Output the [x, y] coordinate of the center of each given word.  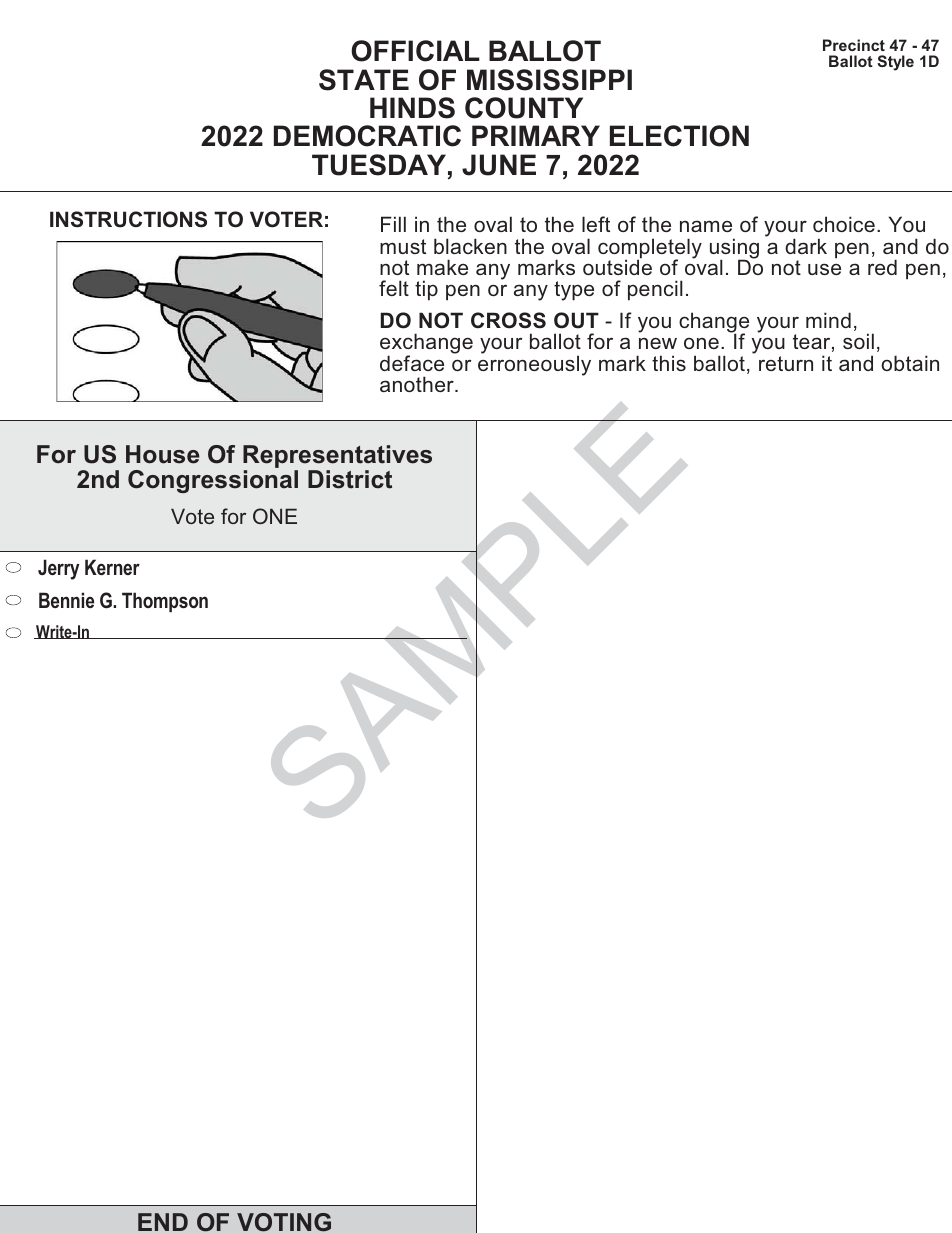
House [163, 454]
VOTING [284, 1222]
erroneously [534, 364]
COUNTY [524, 108]
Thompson [165, 602]
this [669, 363]
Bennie [66, 600]
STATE [364, 80]
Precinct [854, 45]
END [163, 1222]
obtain [910, 363]
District [350, 479]
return [786, 363]
